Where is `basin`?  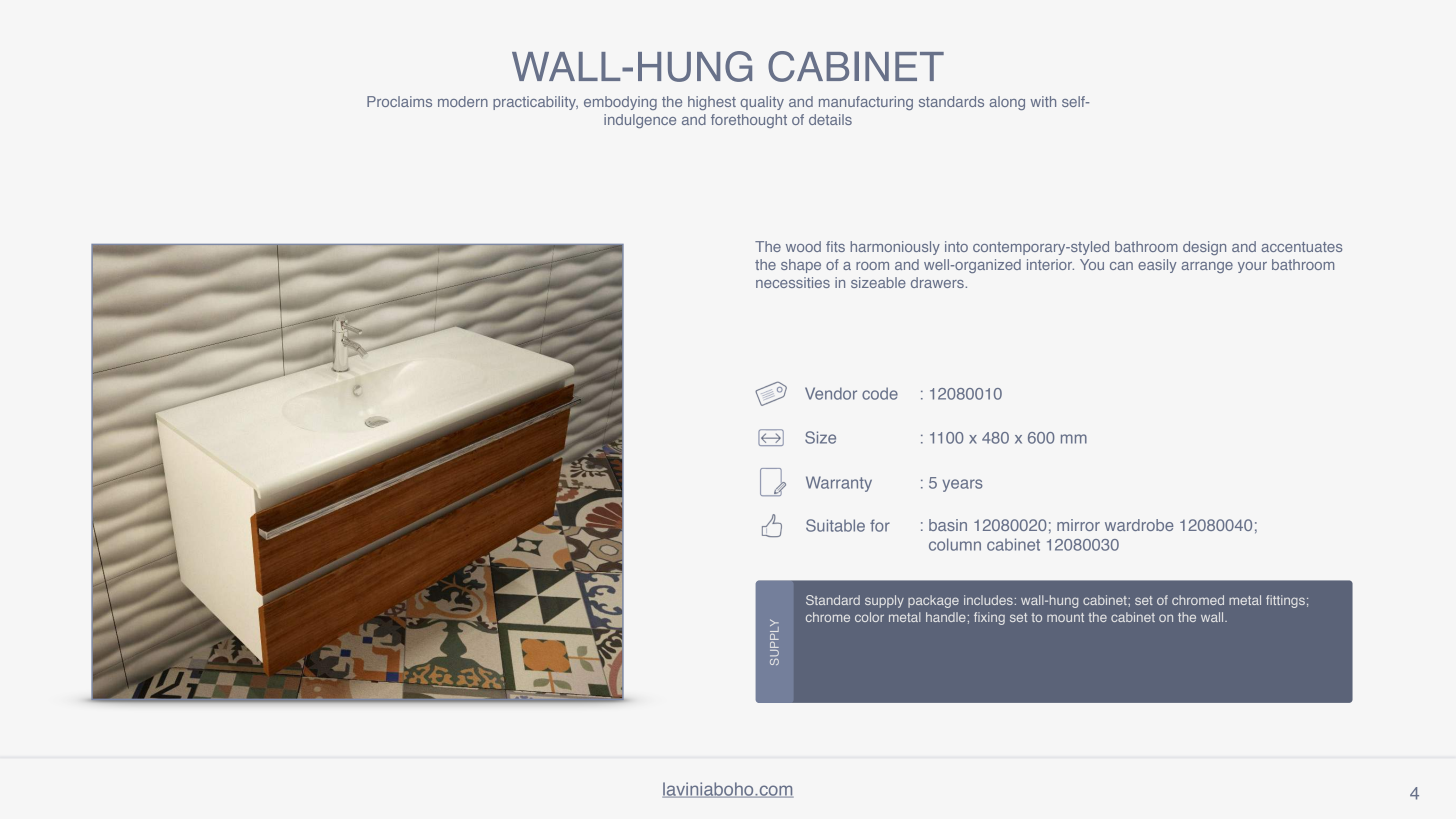 basin is located at coordinates (948, 525).
